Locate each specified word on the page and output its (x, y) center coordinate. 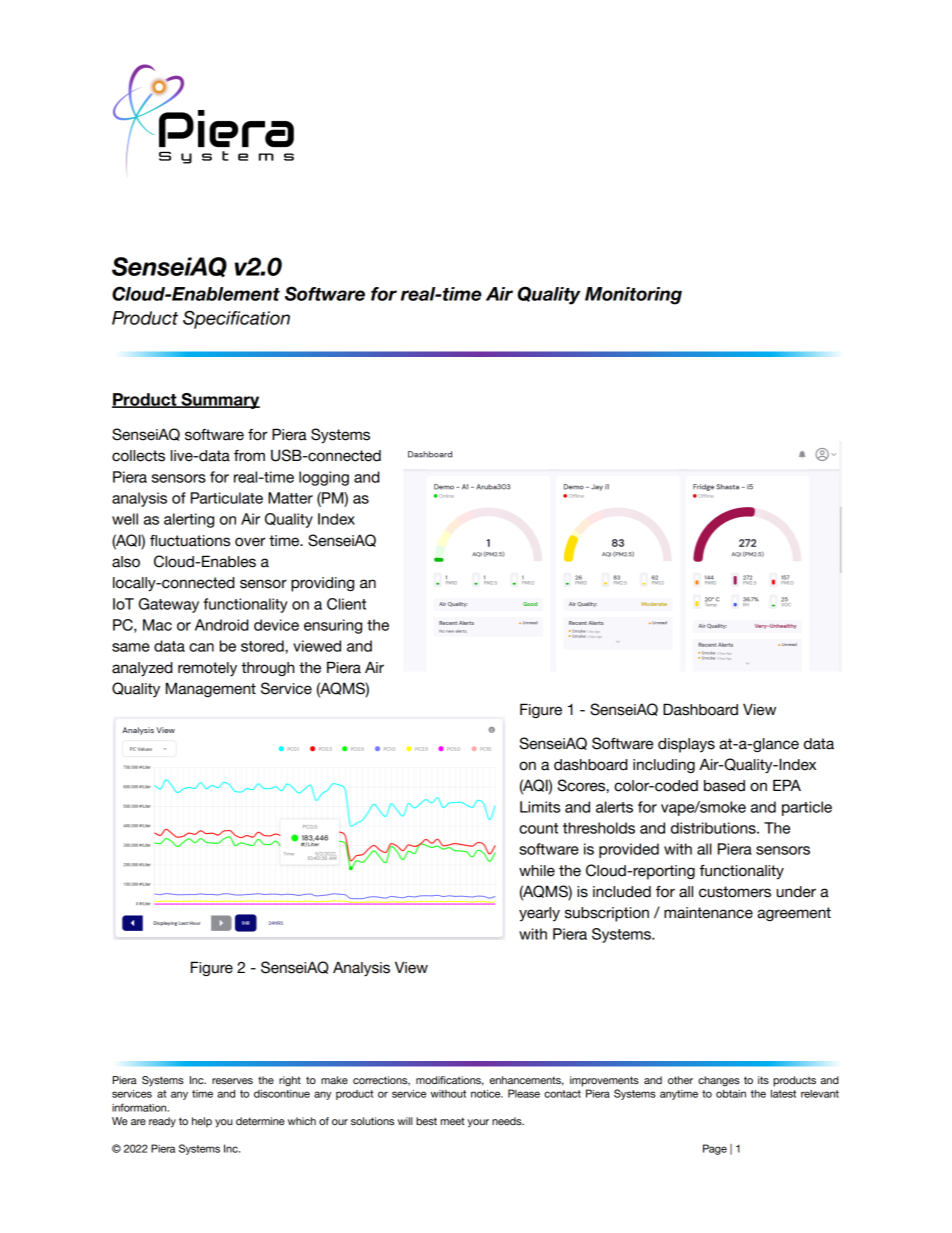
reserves (232, 1081)
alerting (189, 520)
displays (686, 745)
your (478, 1123)
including (664, 766)
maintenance (708, 913)
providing (322, 584)
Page (715, 1149)
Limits (540, 807)
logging (324, 478)
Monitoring (633, 296)
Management (211, 689)
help (202, 1122)
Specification (236, 319)
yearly (539, 914)
